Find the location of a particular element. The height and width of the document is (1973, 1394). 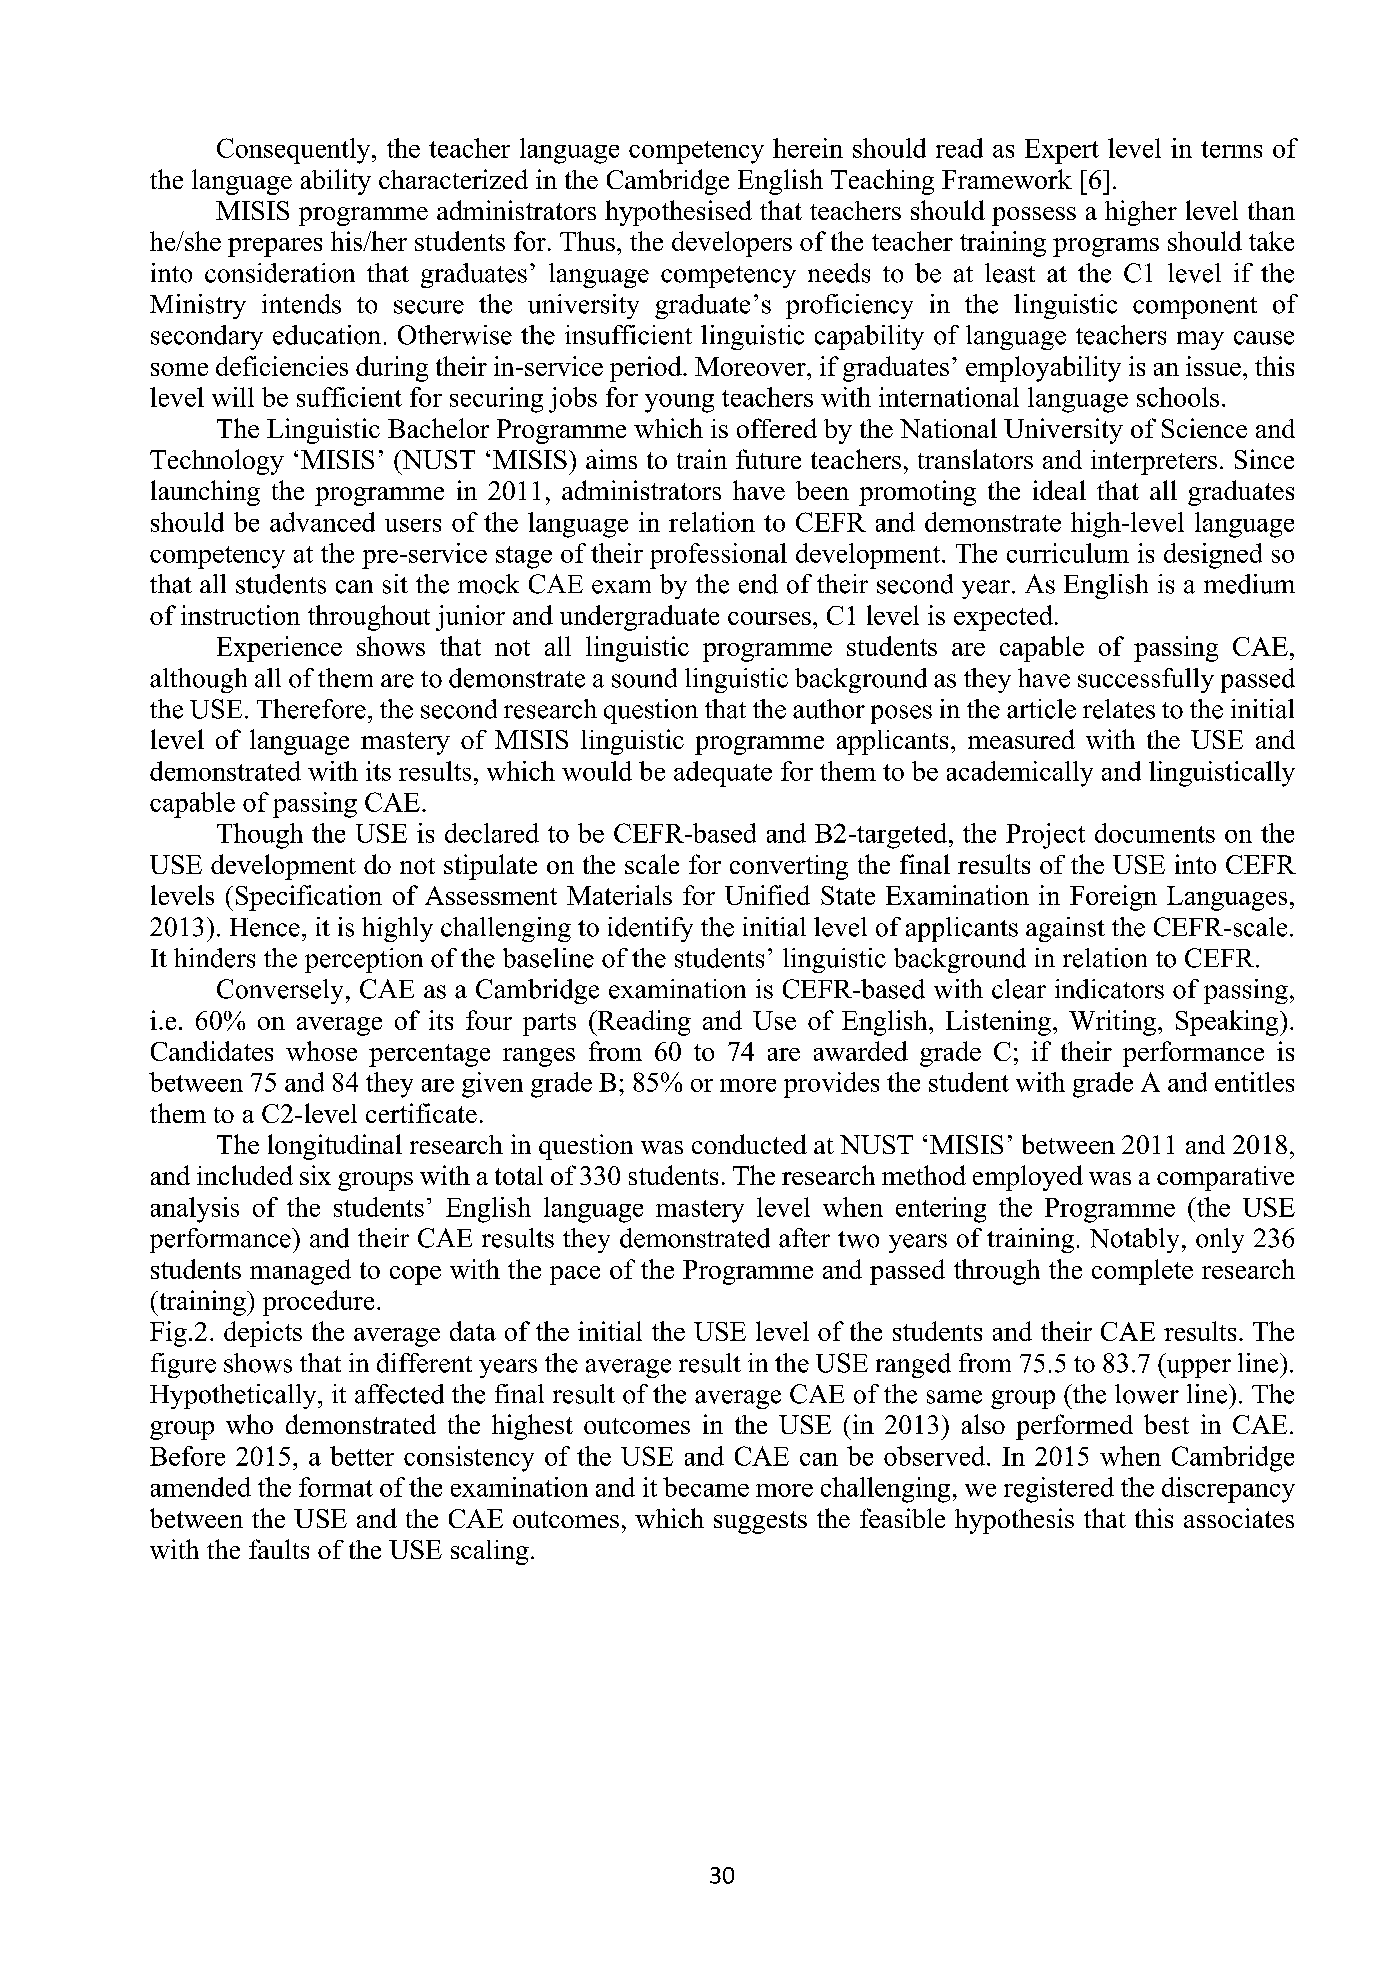

developers is located at coordinates (732, 244).
